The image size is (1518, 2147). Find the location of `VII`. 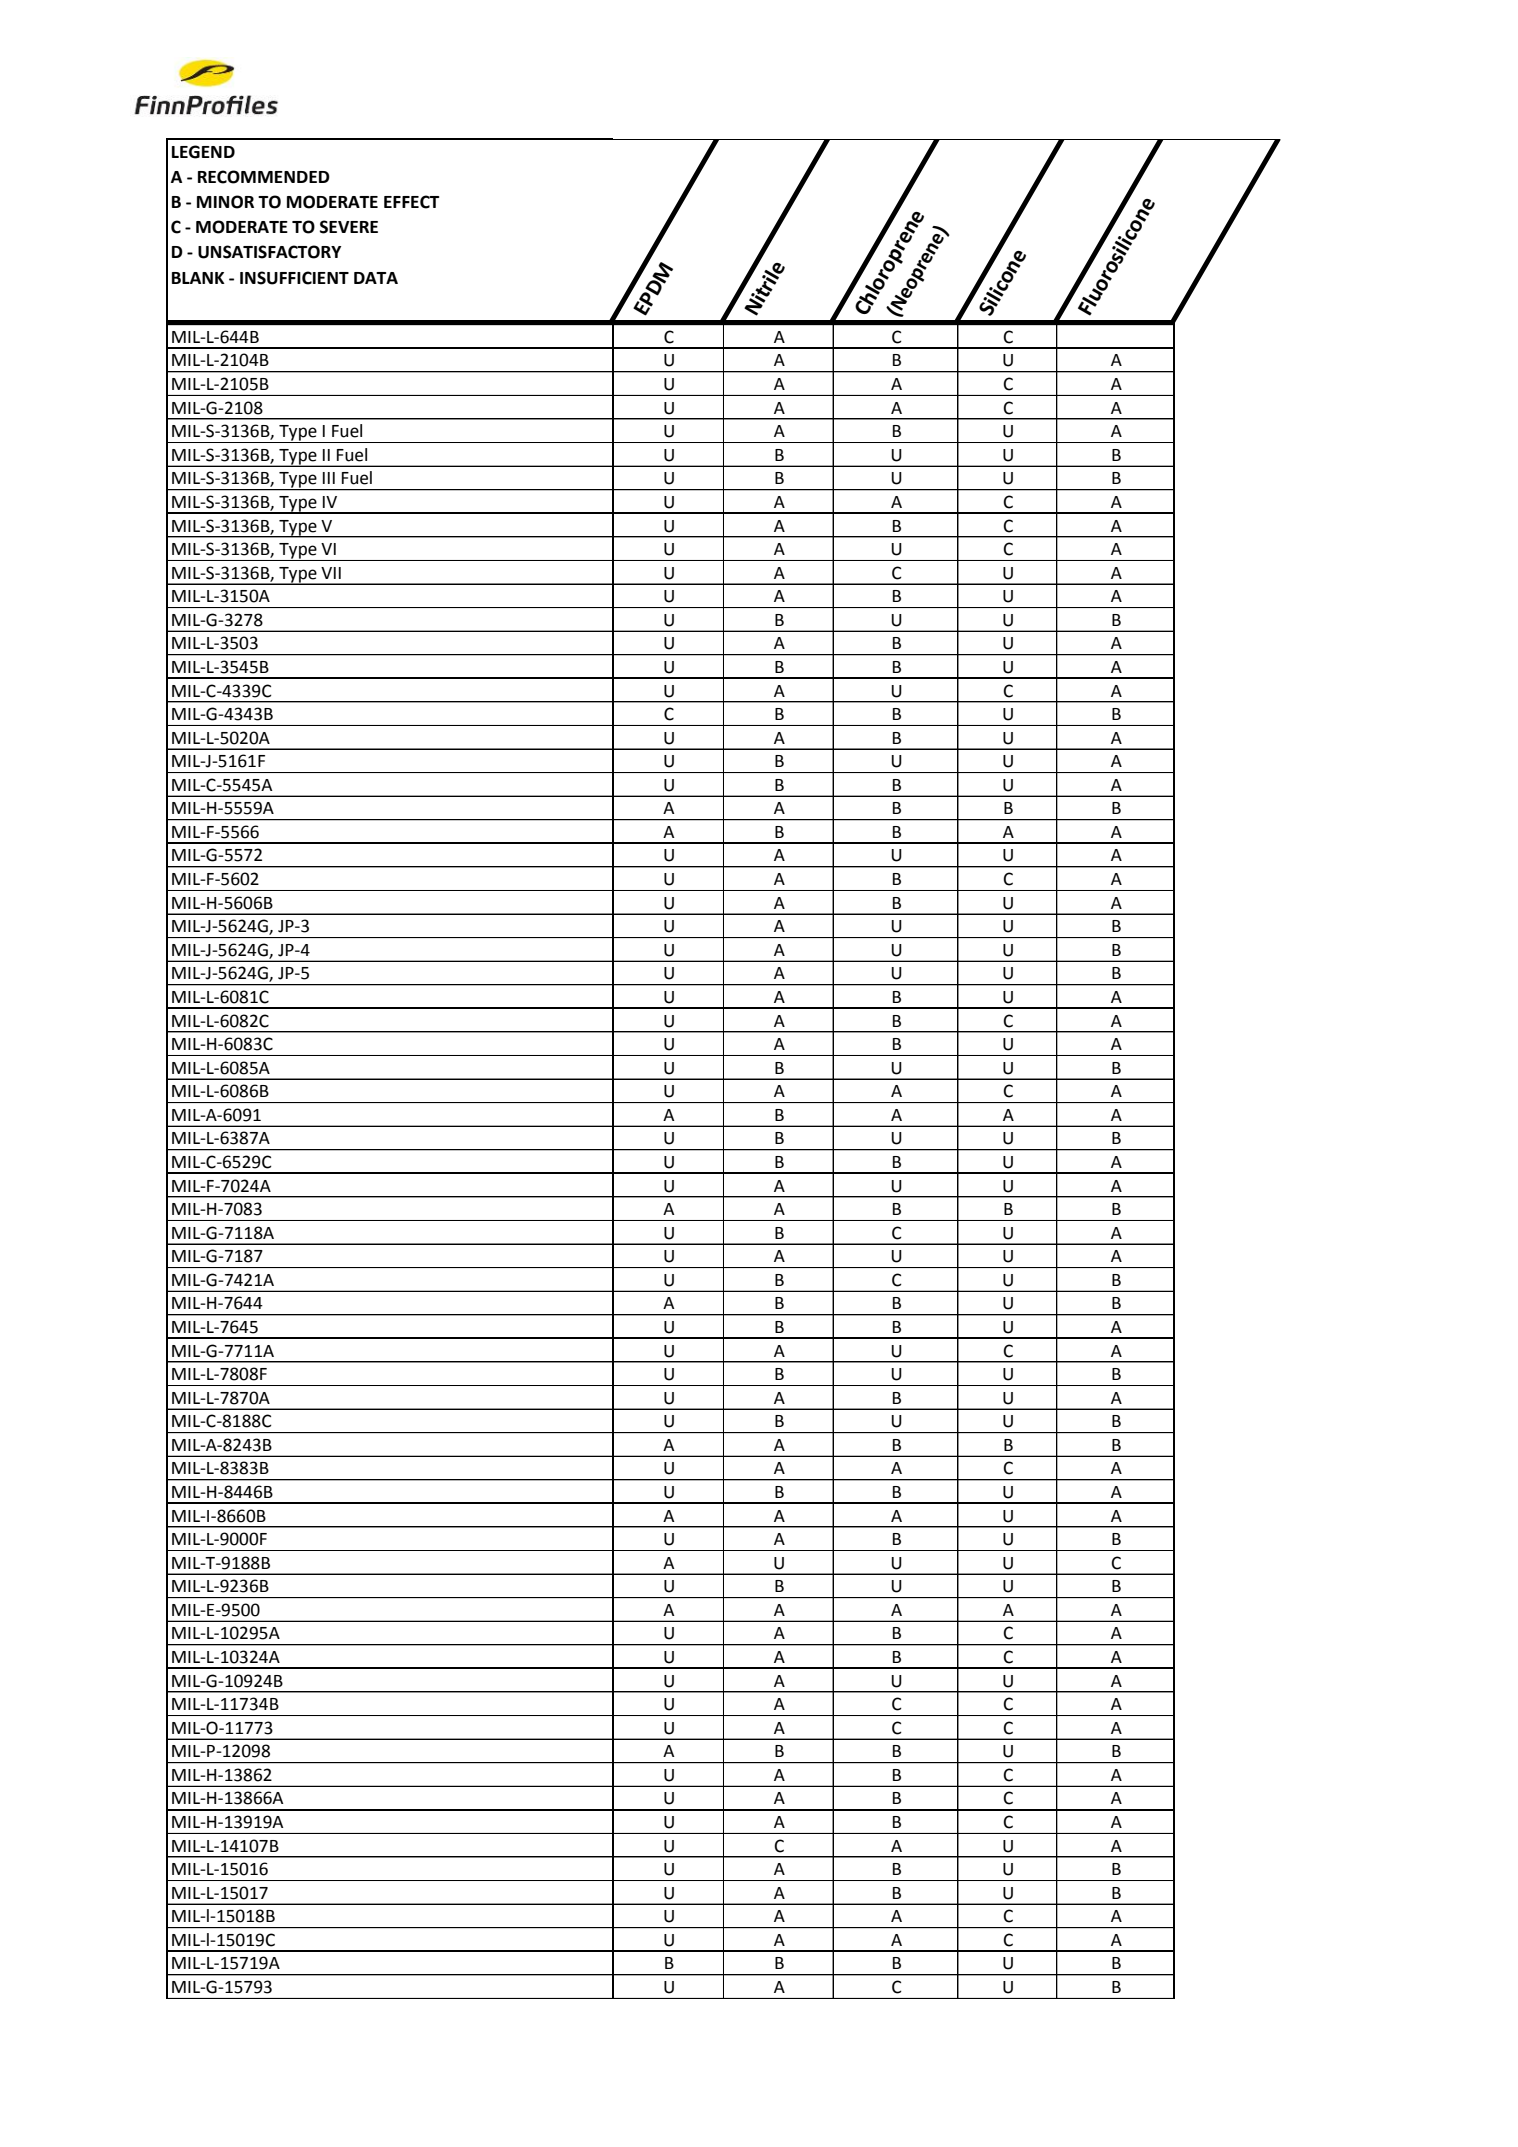

VII is located at coordinates (331, 573).
